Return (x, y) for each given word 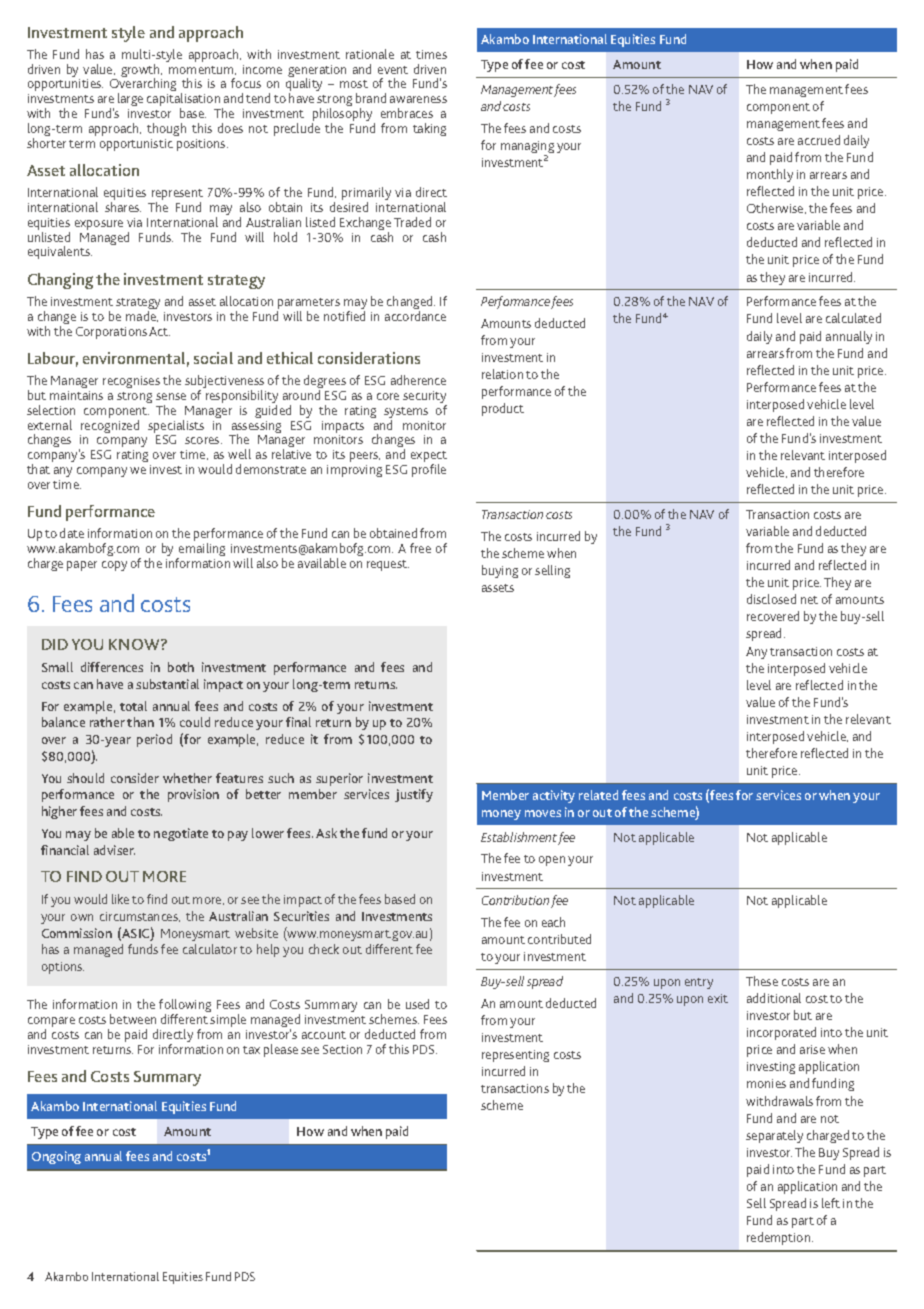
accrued (819, 140)
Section (342, 1049)
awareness (418, 99)
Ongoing (56, 1157)
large (130, 101)
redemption (780, 1238)
